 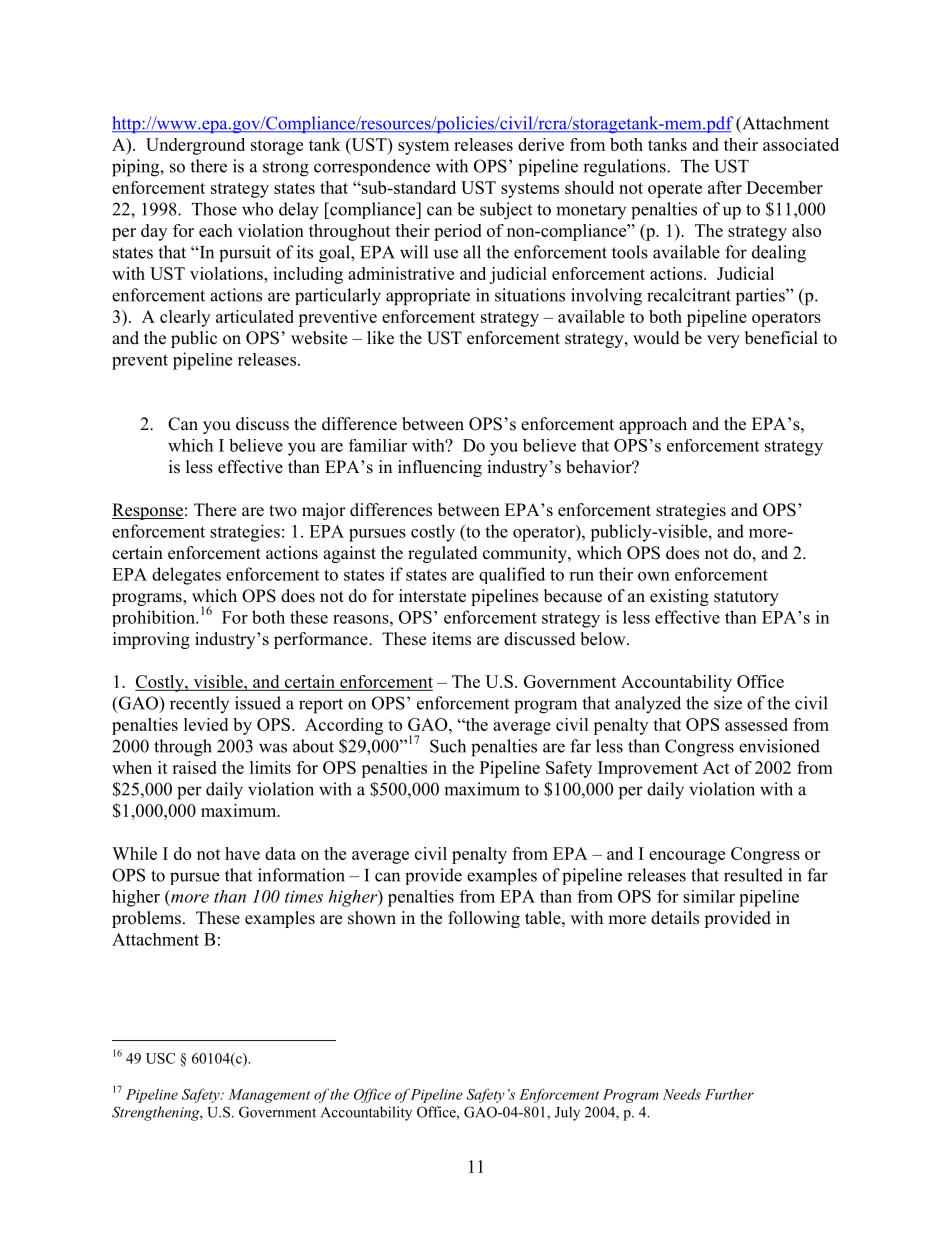 What do you see at coordinates (269, 1096) in the page?
I see `Management` at bounding box center [269, 1096].
